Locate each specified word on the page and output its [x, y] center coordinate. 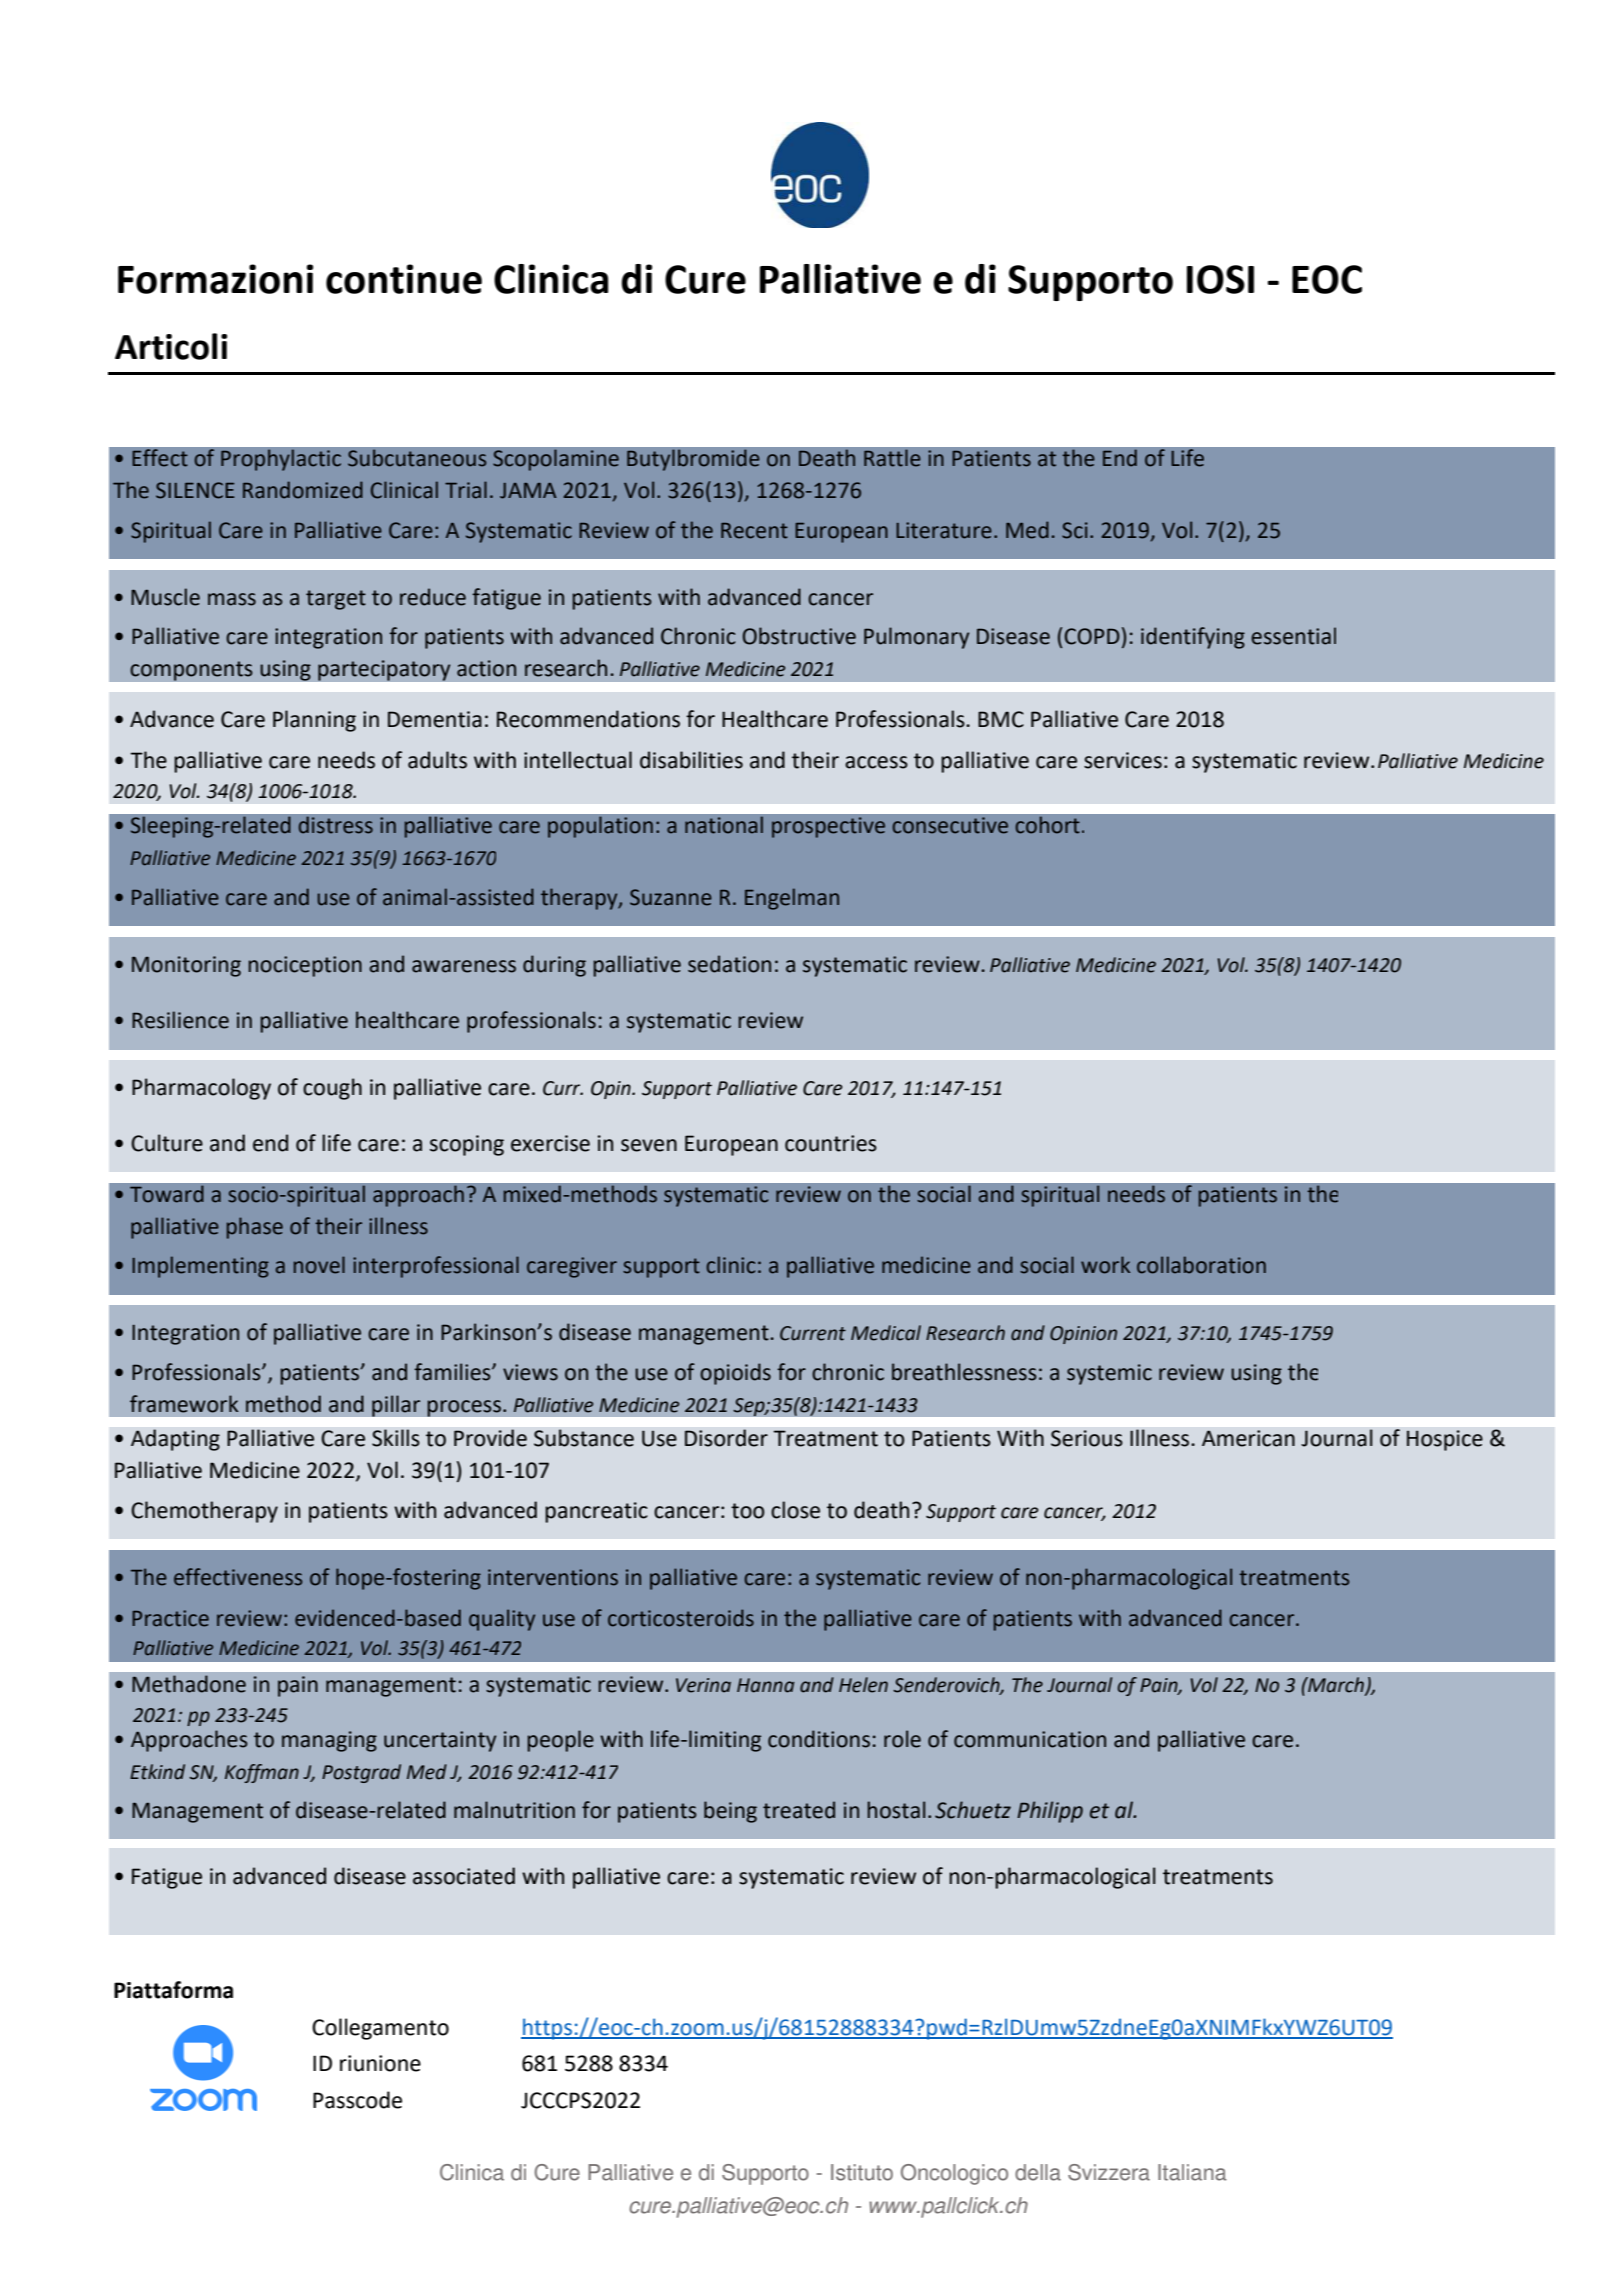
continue [404, 279]
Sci [1075, 530]
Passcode [357, 2100]
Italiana [1192, 2172]
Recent [754, 531]
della [1038, 2172]
